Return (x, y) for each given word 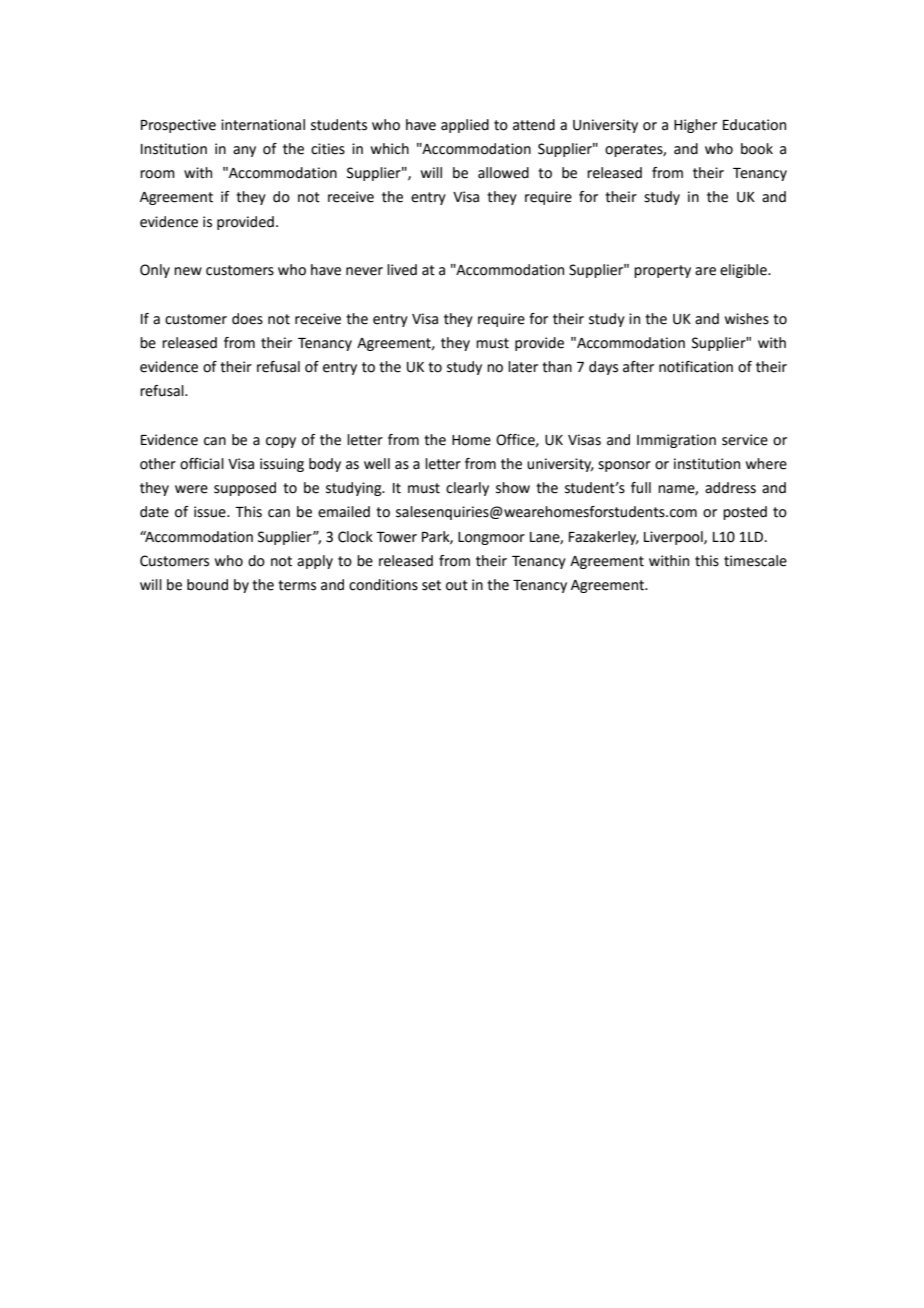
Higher (695, 126)
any (244, 151)
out (457, 585)
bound (207, 585)
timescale (755, 561)
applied (465, 126)
